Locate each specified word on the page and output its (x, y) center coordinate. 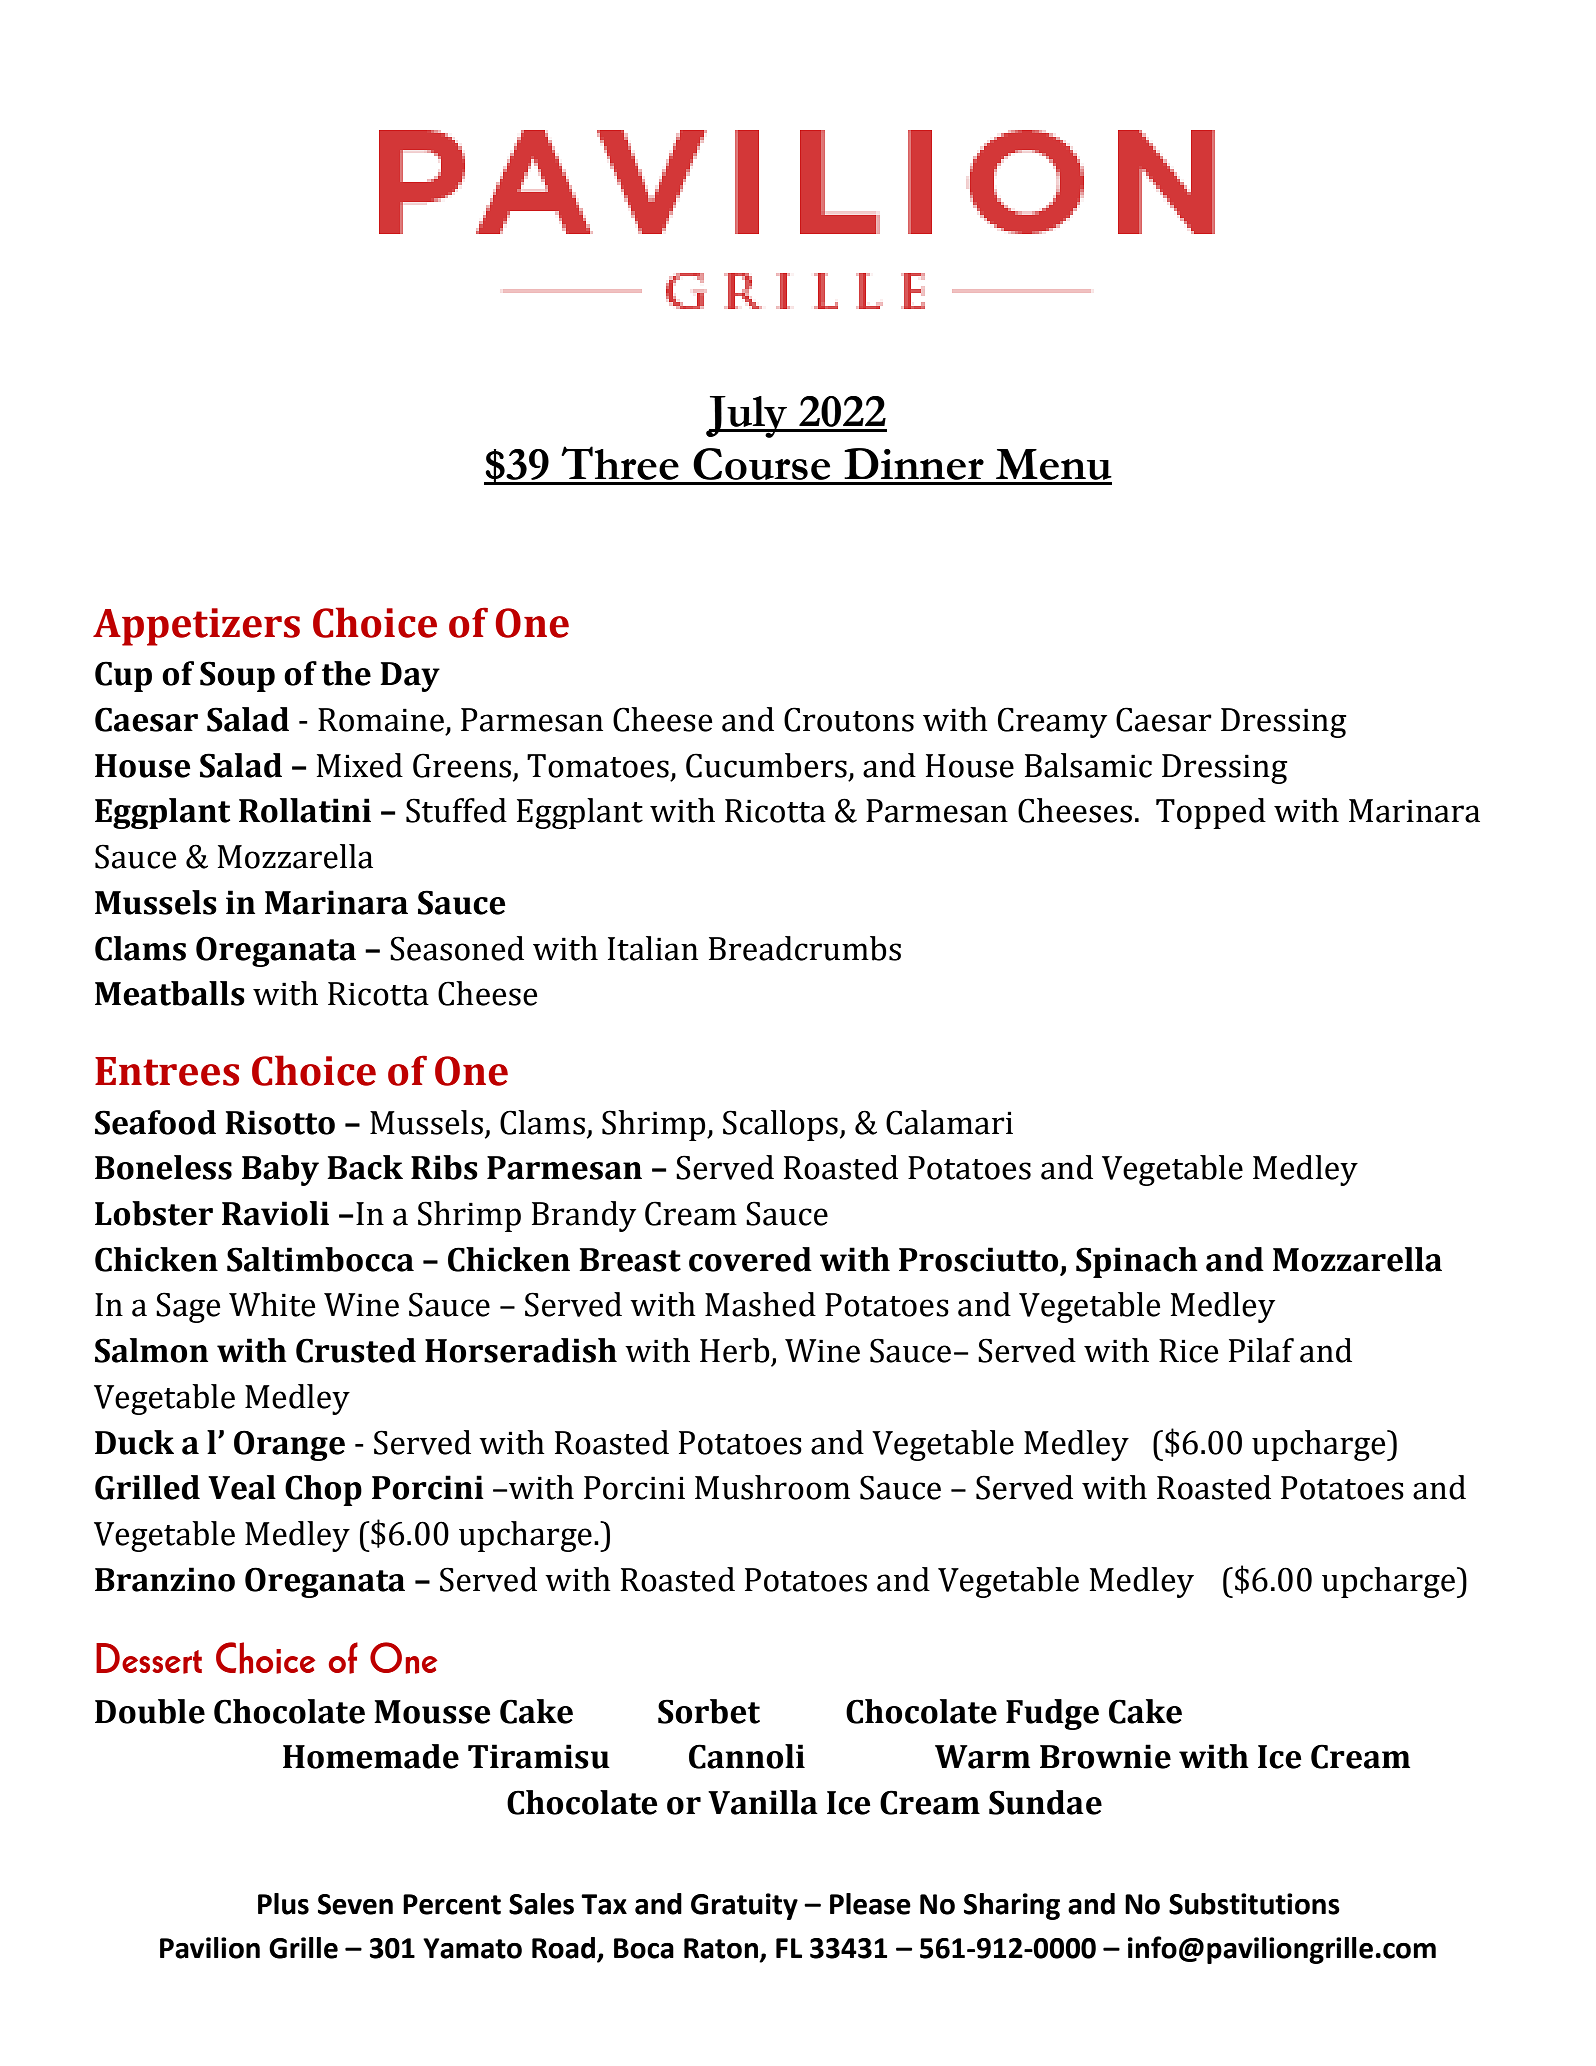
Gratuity (744, 1906)
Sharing (1012, 1906)
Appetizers (196, 627)
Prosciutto (978, 1259)
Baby (280, 1170)
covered (750, 1259)
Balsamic (1088, 765)
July (748, 417)
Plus (283, 1904)
